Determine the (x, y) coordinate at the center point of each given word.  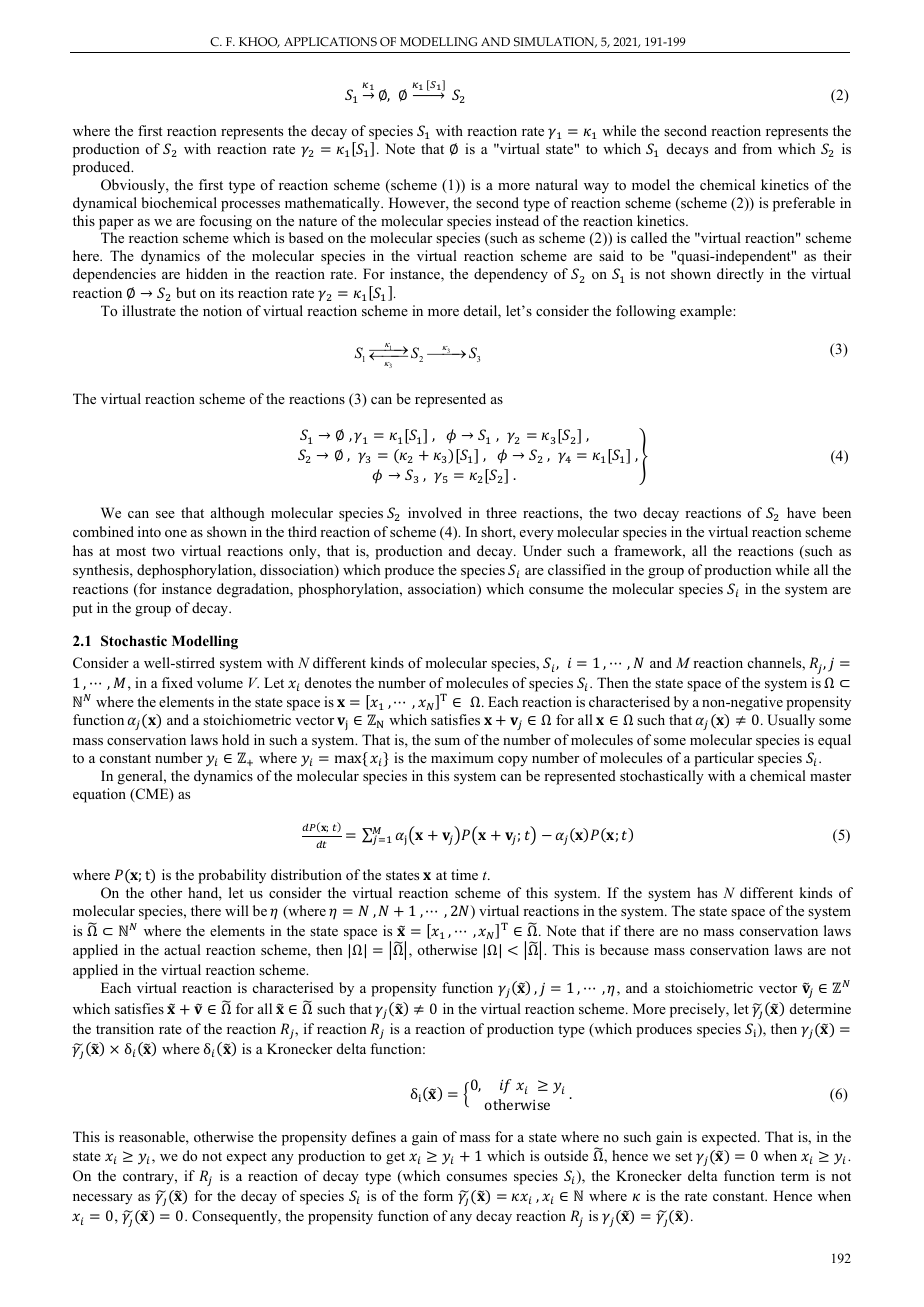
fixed (177, 682)
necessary (103, 1199)
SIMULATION (555, 42)
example (707, 312)
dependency (511, 275)
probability (232, 876)
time (464, 874)
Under (542, 550)
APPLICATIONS (330, 42)
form (438, 1195)
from (757, 148)
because (624, 949)
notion (222, 310)
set (683, 1156)
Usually (791, 721)
